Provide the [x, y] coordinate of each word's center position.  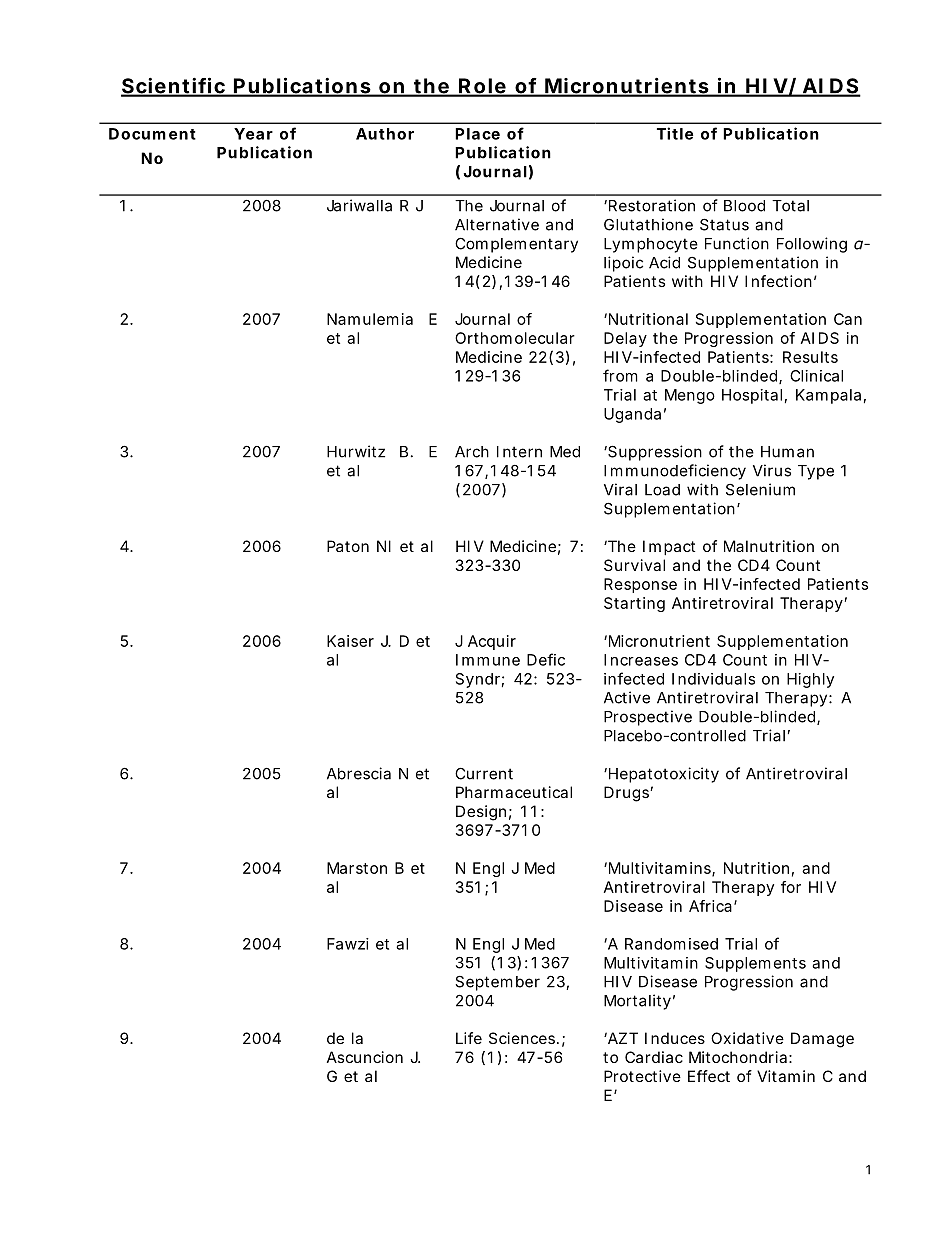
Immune [488, 660]
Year [253, 134]
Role [483, 87]
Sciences [524, 1038]
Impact [669, 547]
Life [469, 1038]
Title [675, 133]
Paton [348, 546]
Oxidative [747, 1038]
